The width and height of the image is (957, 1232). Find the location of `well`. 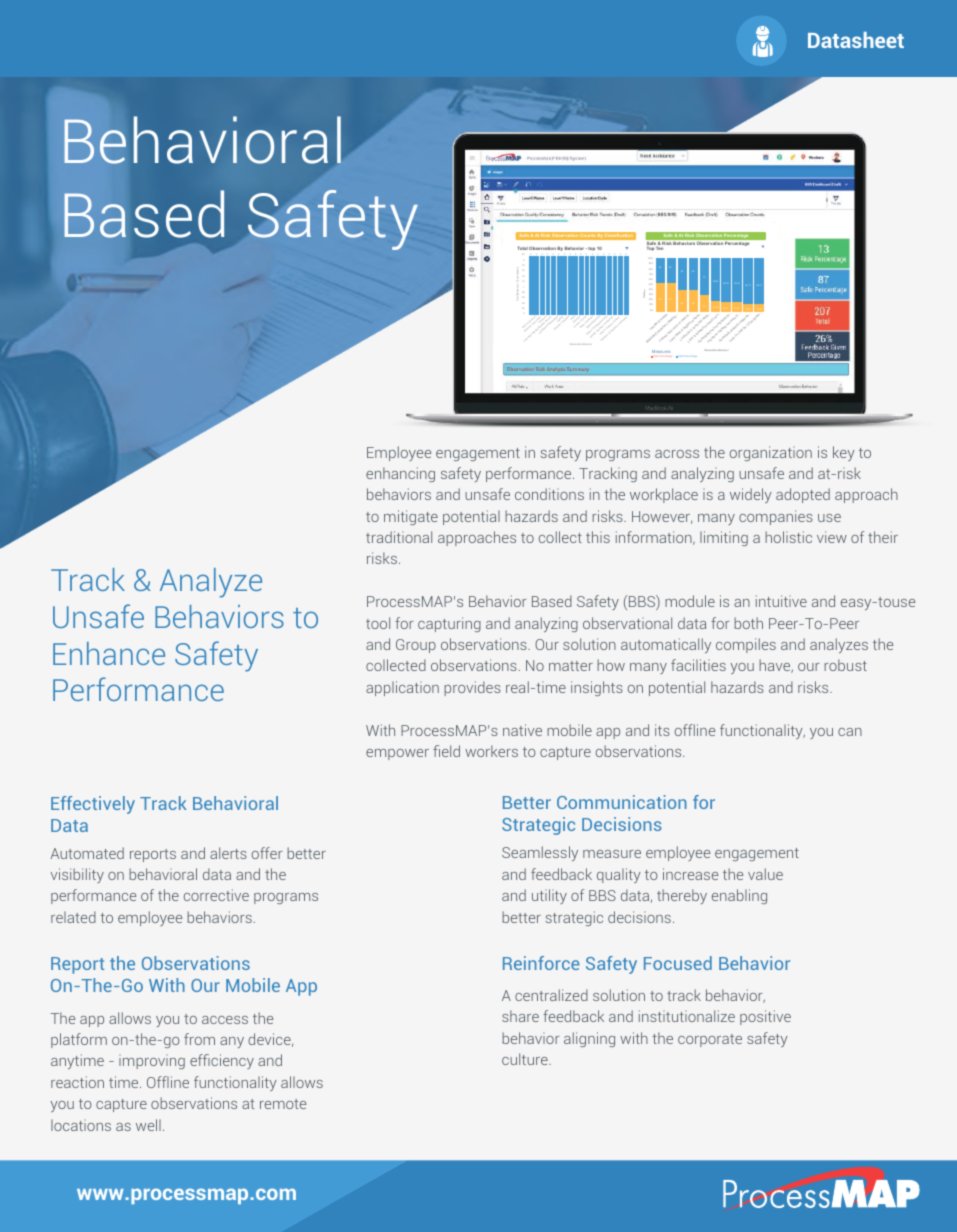

well is located at coordinates (148, 1125).
